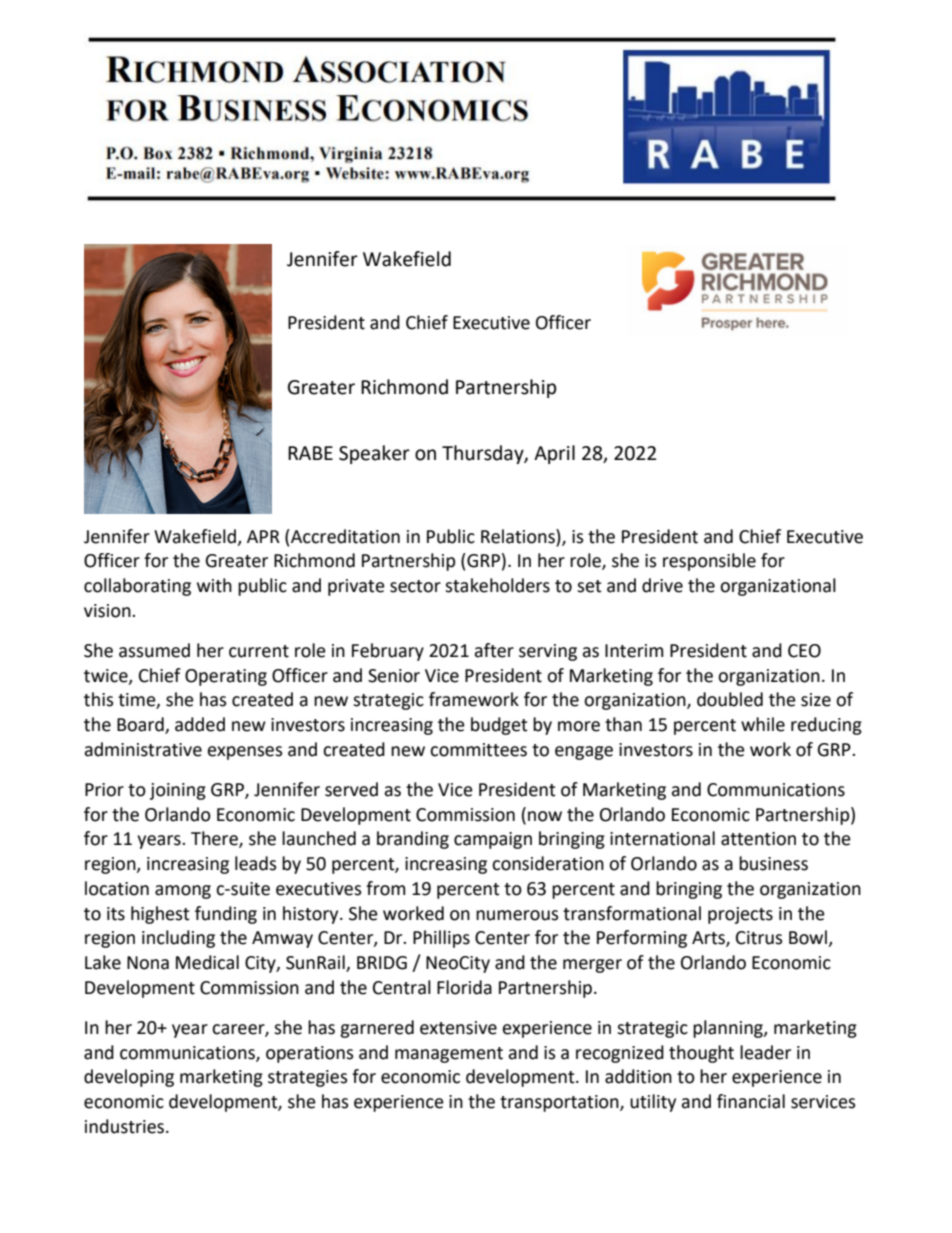 This screenshot has width=952, height=1233. Describe the element at coordinates (758, 839) in the screenshot. I see `attention` at that location.
